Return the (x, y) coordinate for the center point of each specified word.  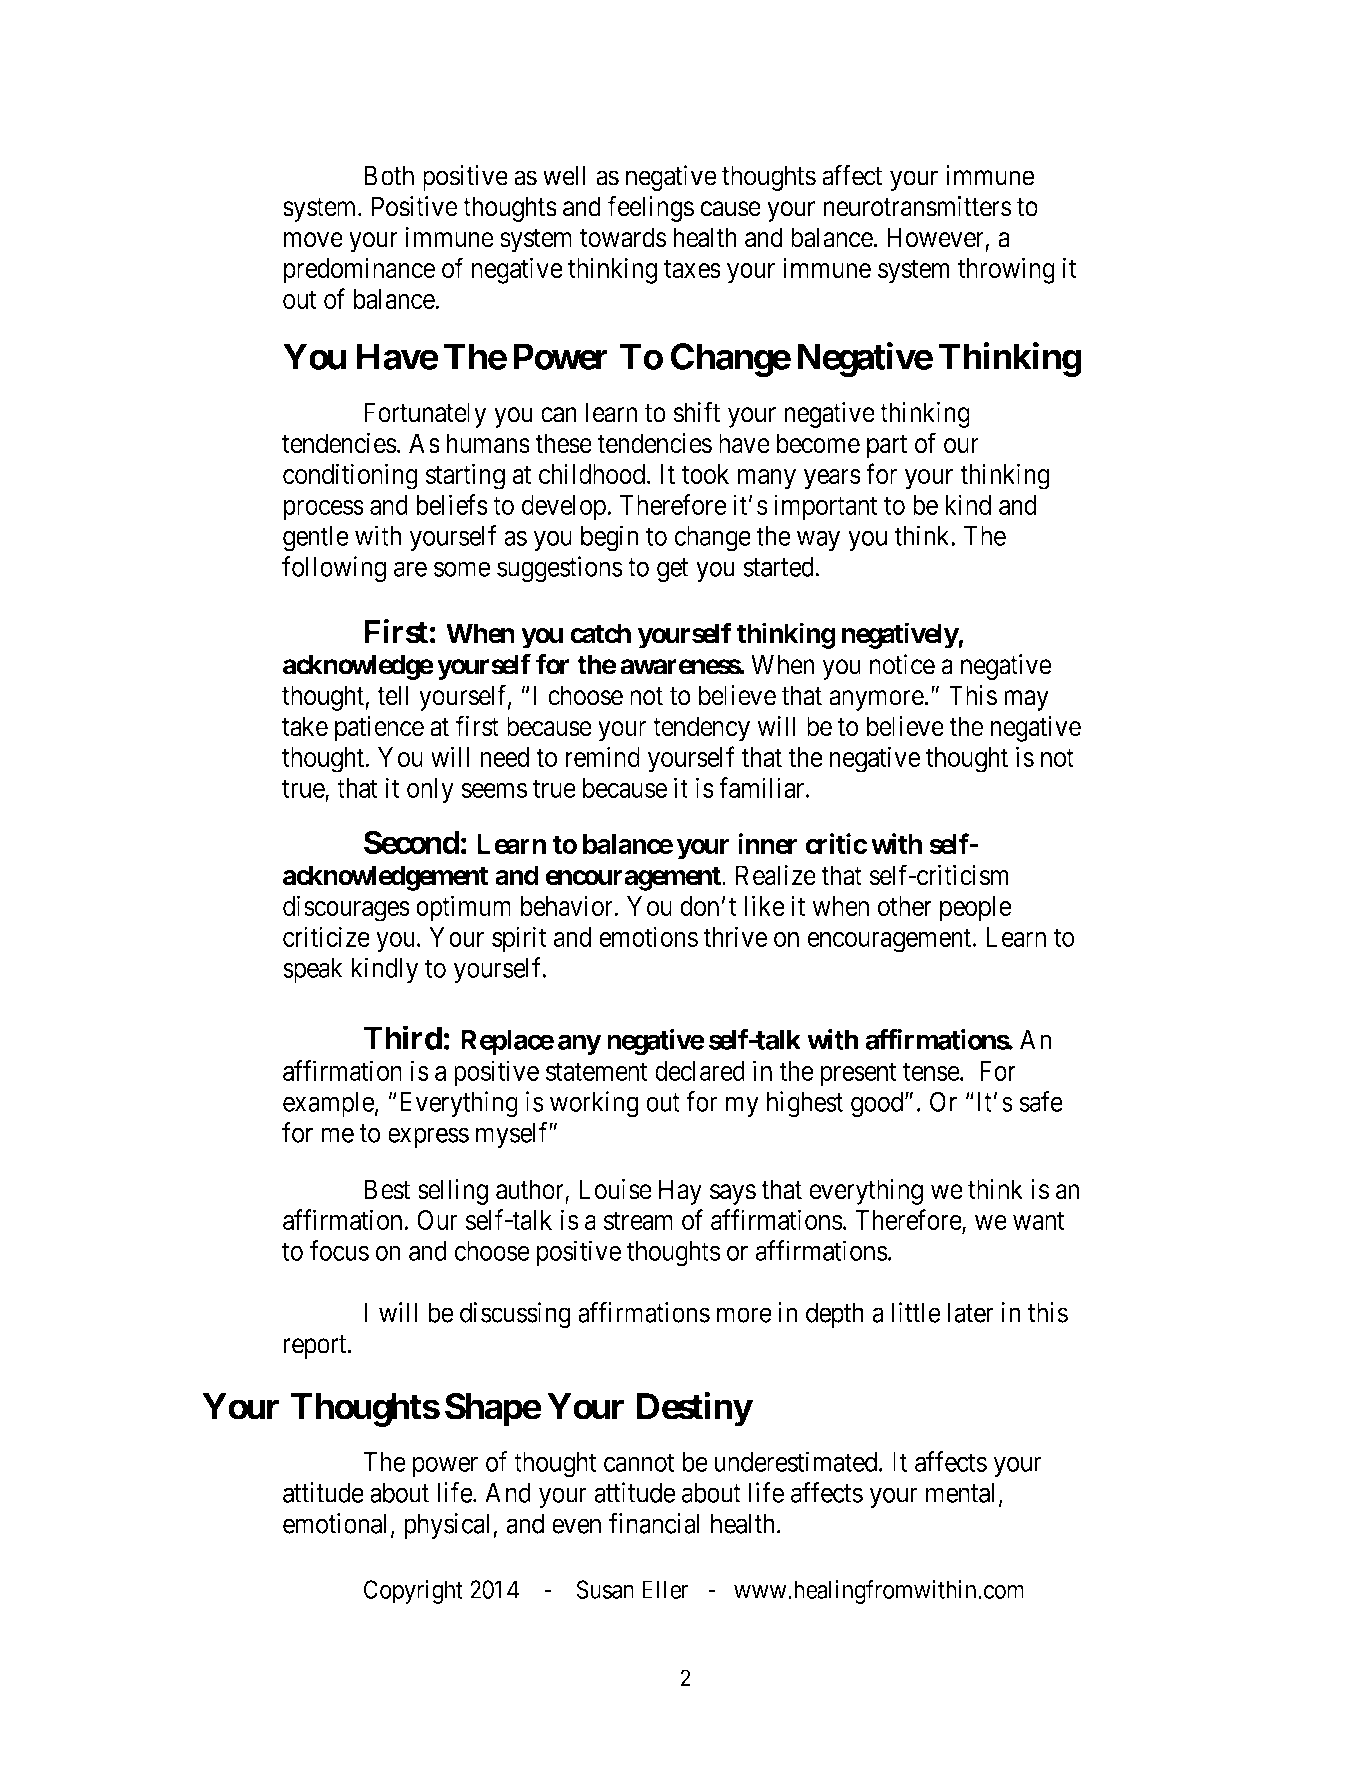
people (976, 909)
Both (389, 175)
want (1038, 1221)
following (334, 569)
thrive (735, 936)
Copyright (413, 1592)
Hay (680, 1192)
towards (623, 237)
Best (387, 1189)
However (936, 238)
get (673, 570)
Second (412, 842)
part (887, 447)
